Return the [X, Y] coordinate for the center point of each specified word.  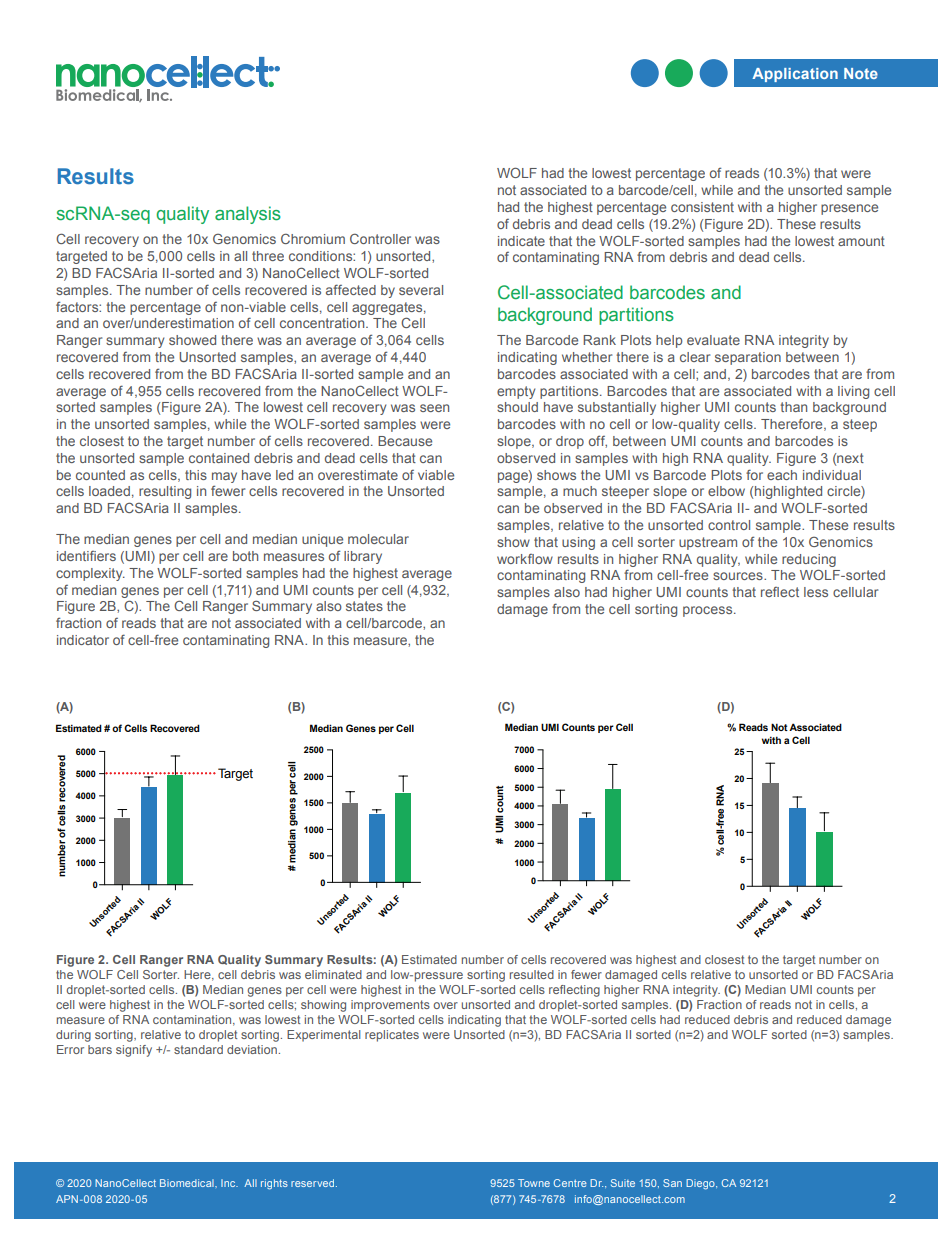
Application [795, 75]
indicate [521, 241]
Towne [534, 1183]
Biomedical [188, 1183]
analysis [248, 215]
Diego [701, 1184]
